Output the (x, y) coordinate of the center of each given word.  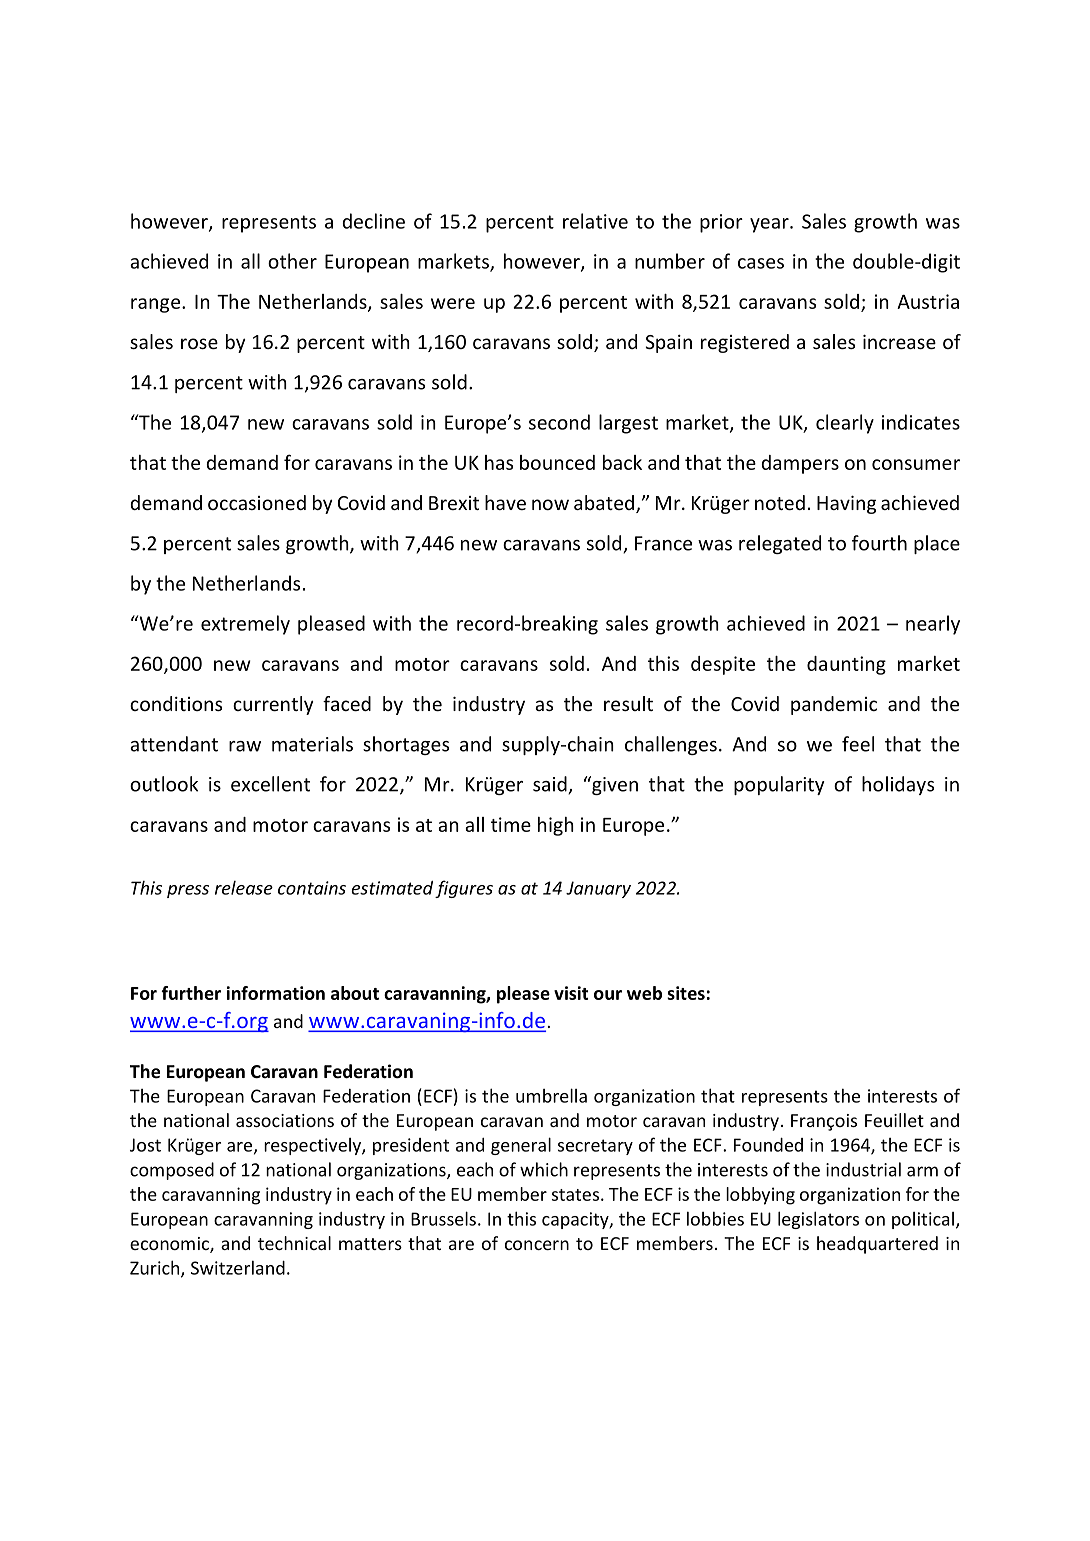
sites (686, 993)
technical (294, 1243)
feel (858, 744)
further (191, 993)
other (292, 261)
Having (846, 504)
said (551, 785)
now (550, 504)
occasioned (257, 502)
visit (571, 993)
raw (245, 746)
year (770, 225)
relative (595, 221)
